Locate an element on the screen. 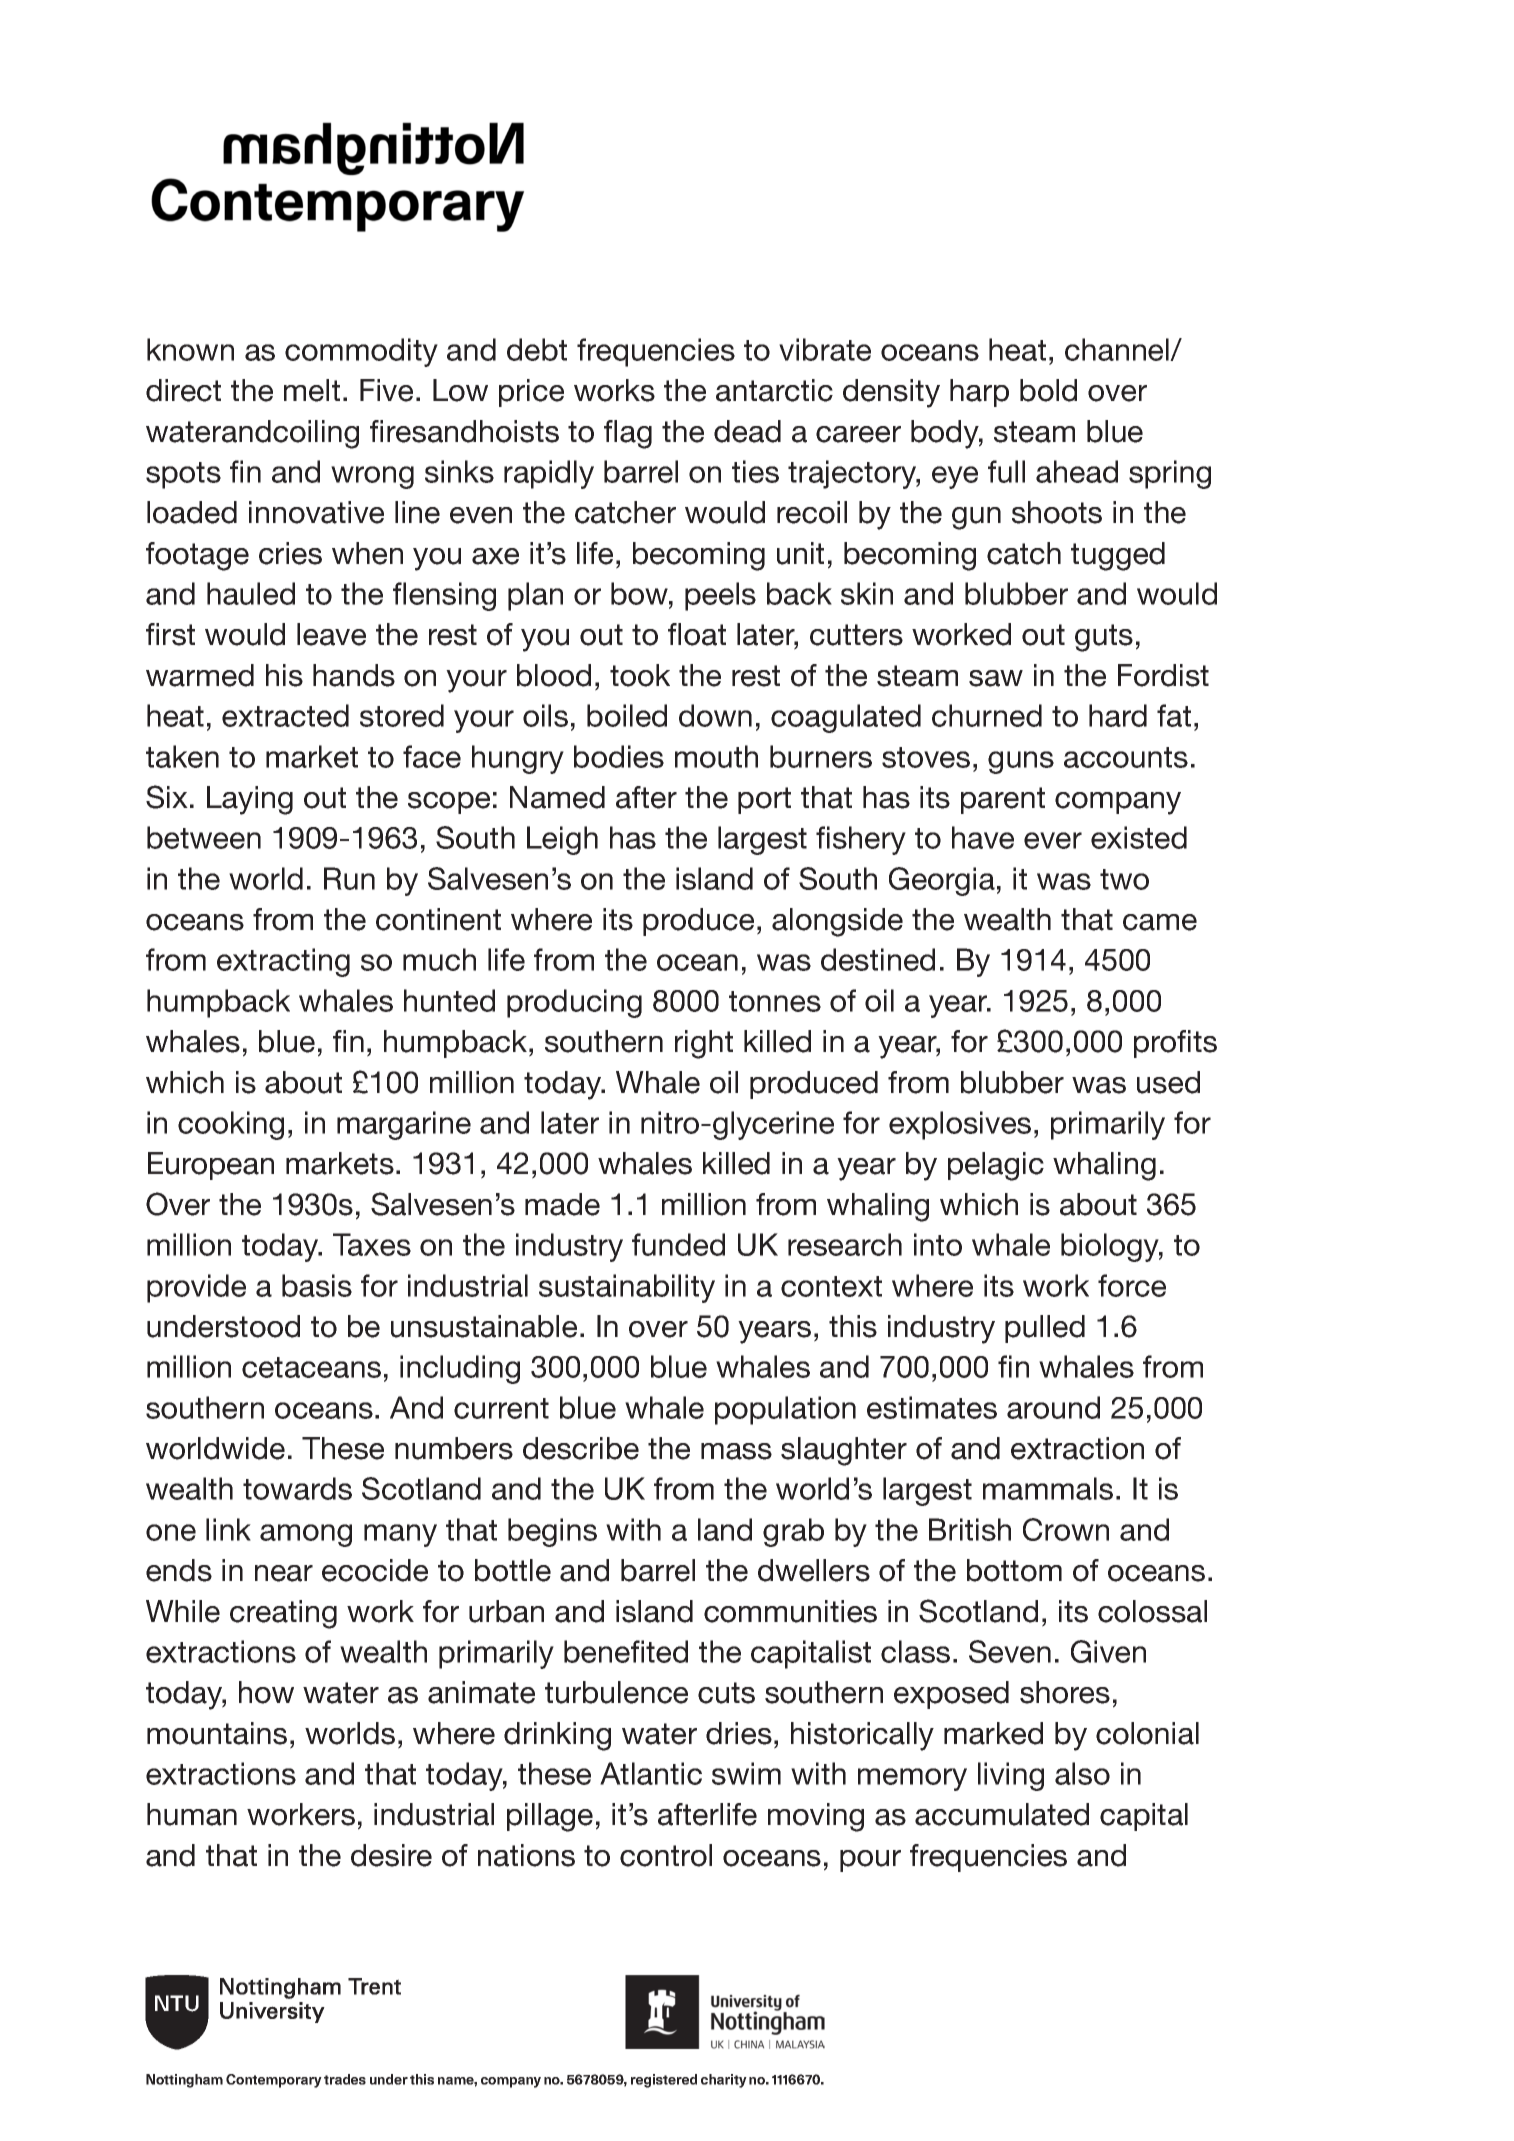 The width and height of the screenshot is (1514, 2141). Contemporary is located at coordinates (274, 2081).
